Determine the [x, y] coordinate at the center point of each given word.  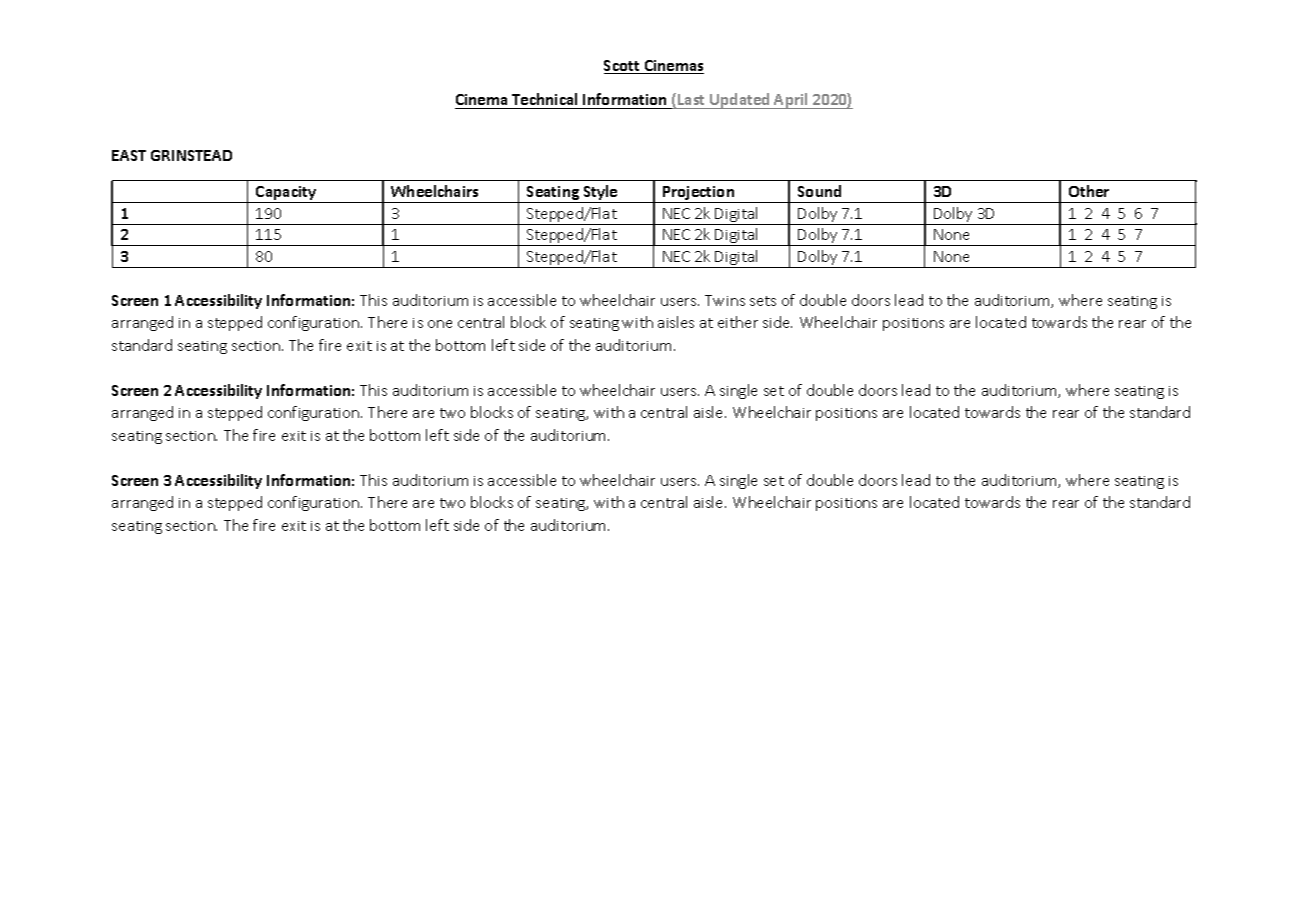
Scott [623, 67]
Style [600, 194]
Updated [740, 101]
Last [692, 101]
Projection [699, 194]
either [738, 322]
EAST [129, 155]
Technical [545, 101]
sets [763, 301]
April [791, 101]
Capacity [286, 194]
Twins [725, 300]
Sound [819, 191]
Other [1089, 191]
